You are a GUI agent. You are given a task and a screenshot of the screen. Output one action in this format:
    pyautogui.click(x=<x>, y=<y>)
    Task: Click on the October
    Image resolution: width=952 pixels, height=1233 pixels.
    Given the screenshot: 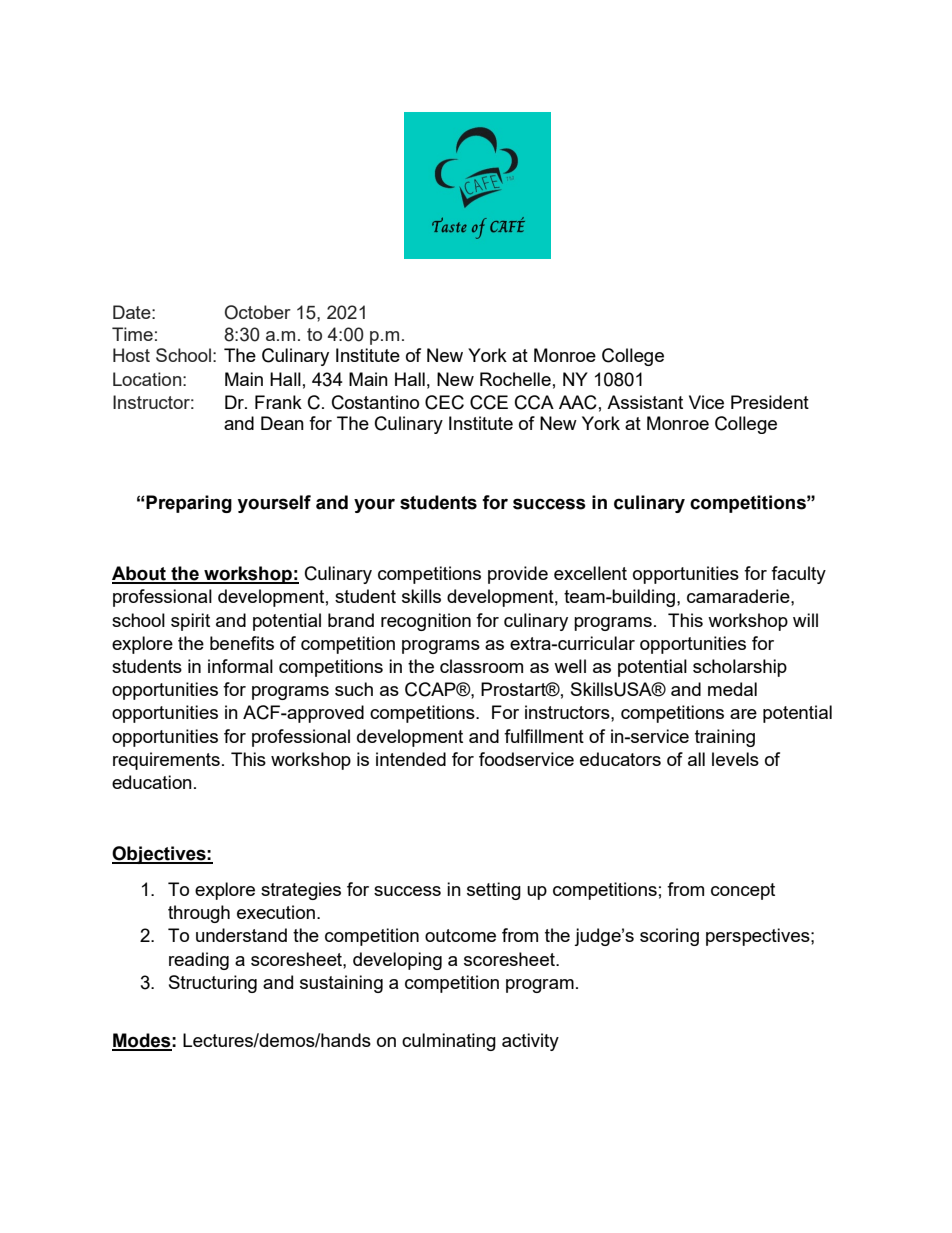 What is the action you would take?
    pyautogui.click(x=258, y=312)
